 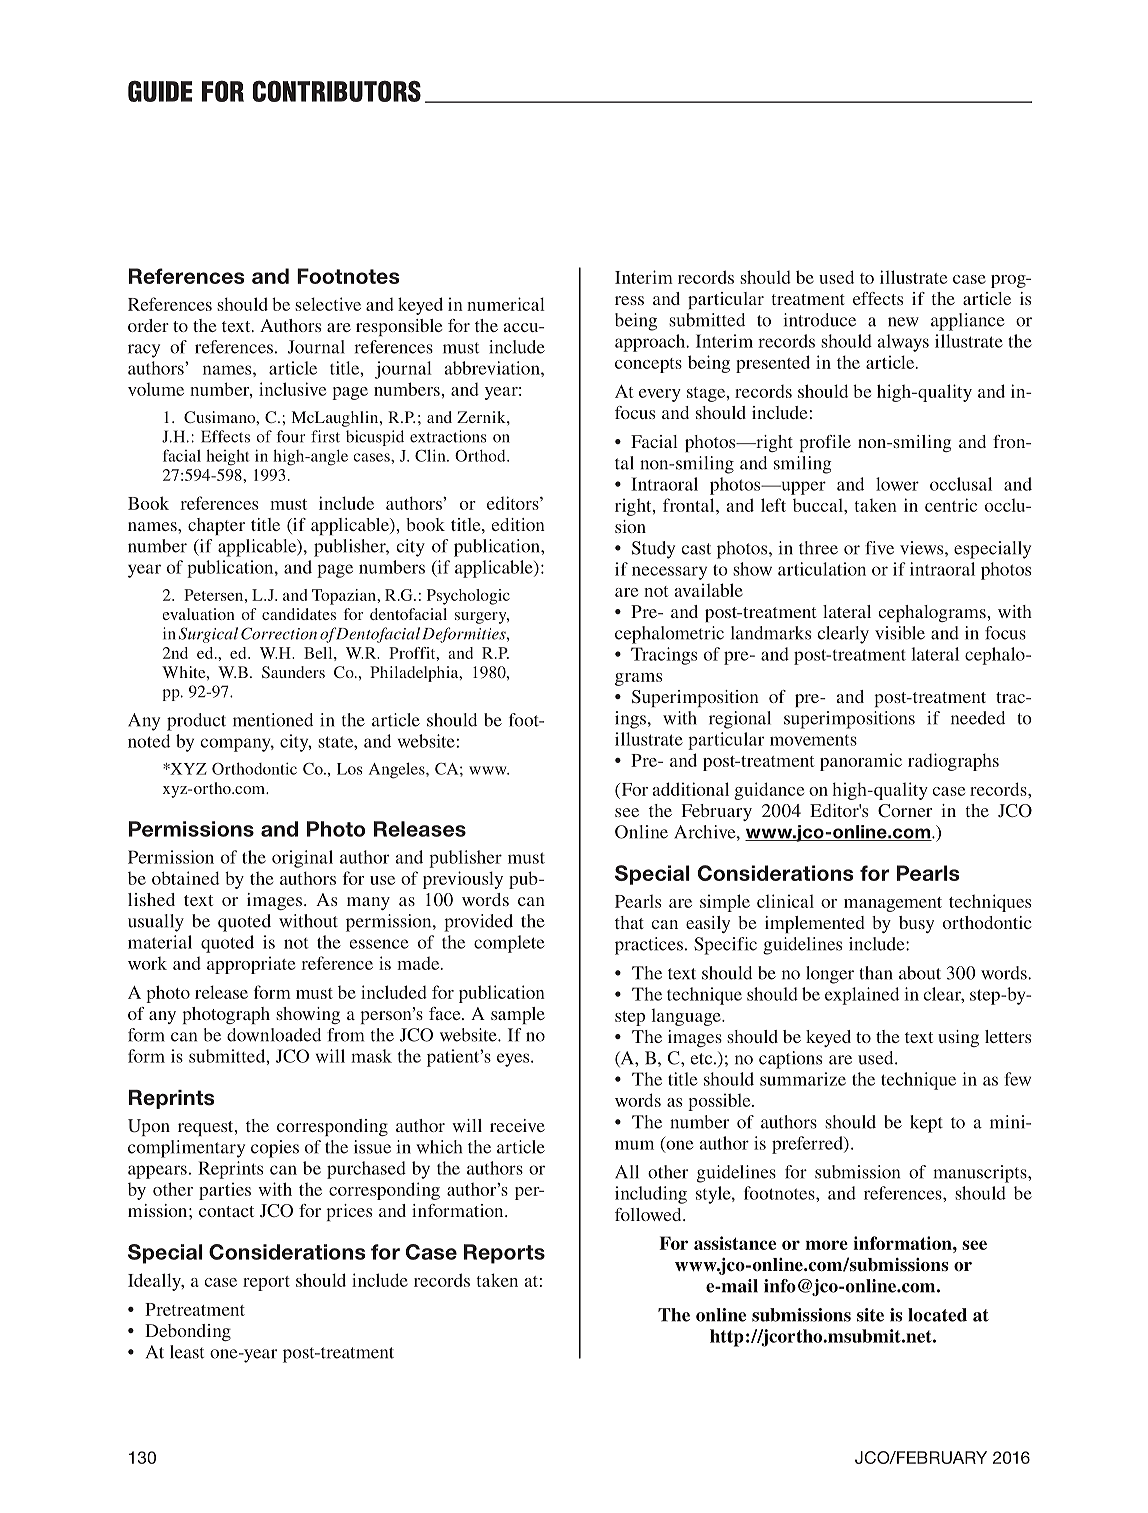 What do you see at coordinates (506, 304) in the screenshot?
I see `numerical` at bounding box center [506, 304].
